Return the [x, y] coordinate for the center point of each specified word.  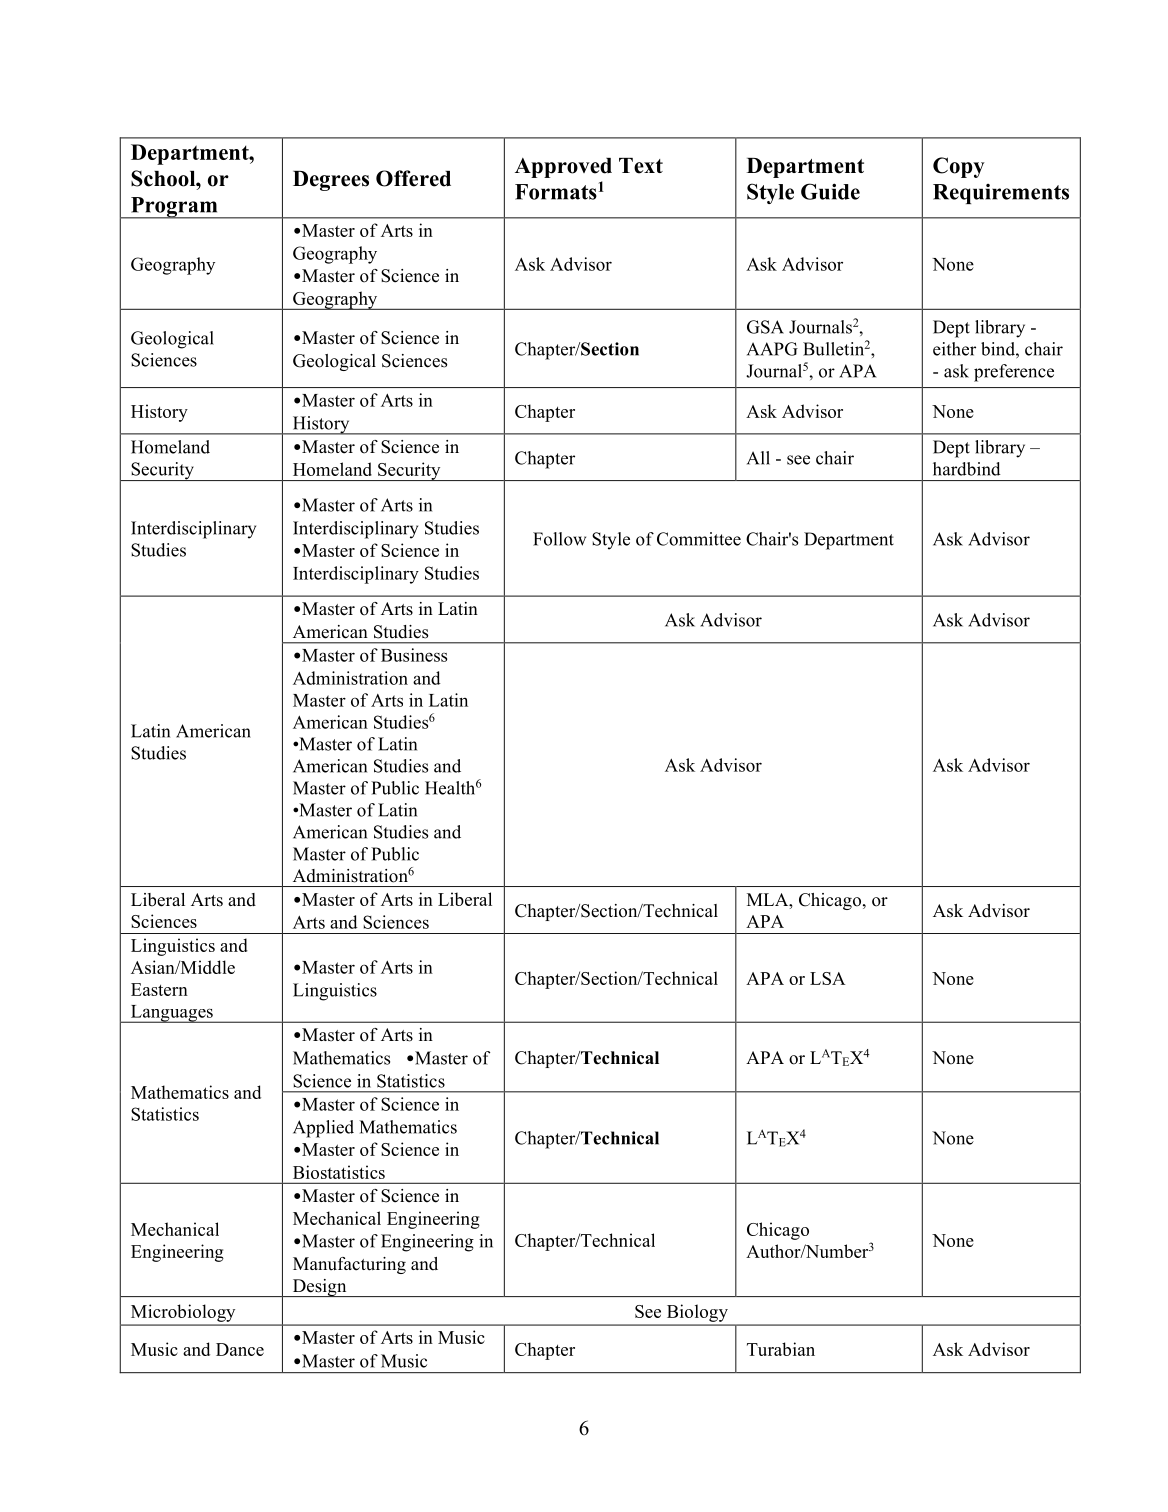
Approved [563, 168]
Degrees [331, 181]
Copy [959, 167]
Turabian [781, 1349]
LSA [828, 978]
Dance [240, 1349]
